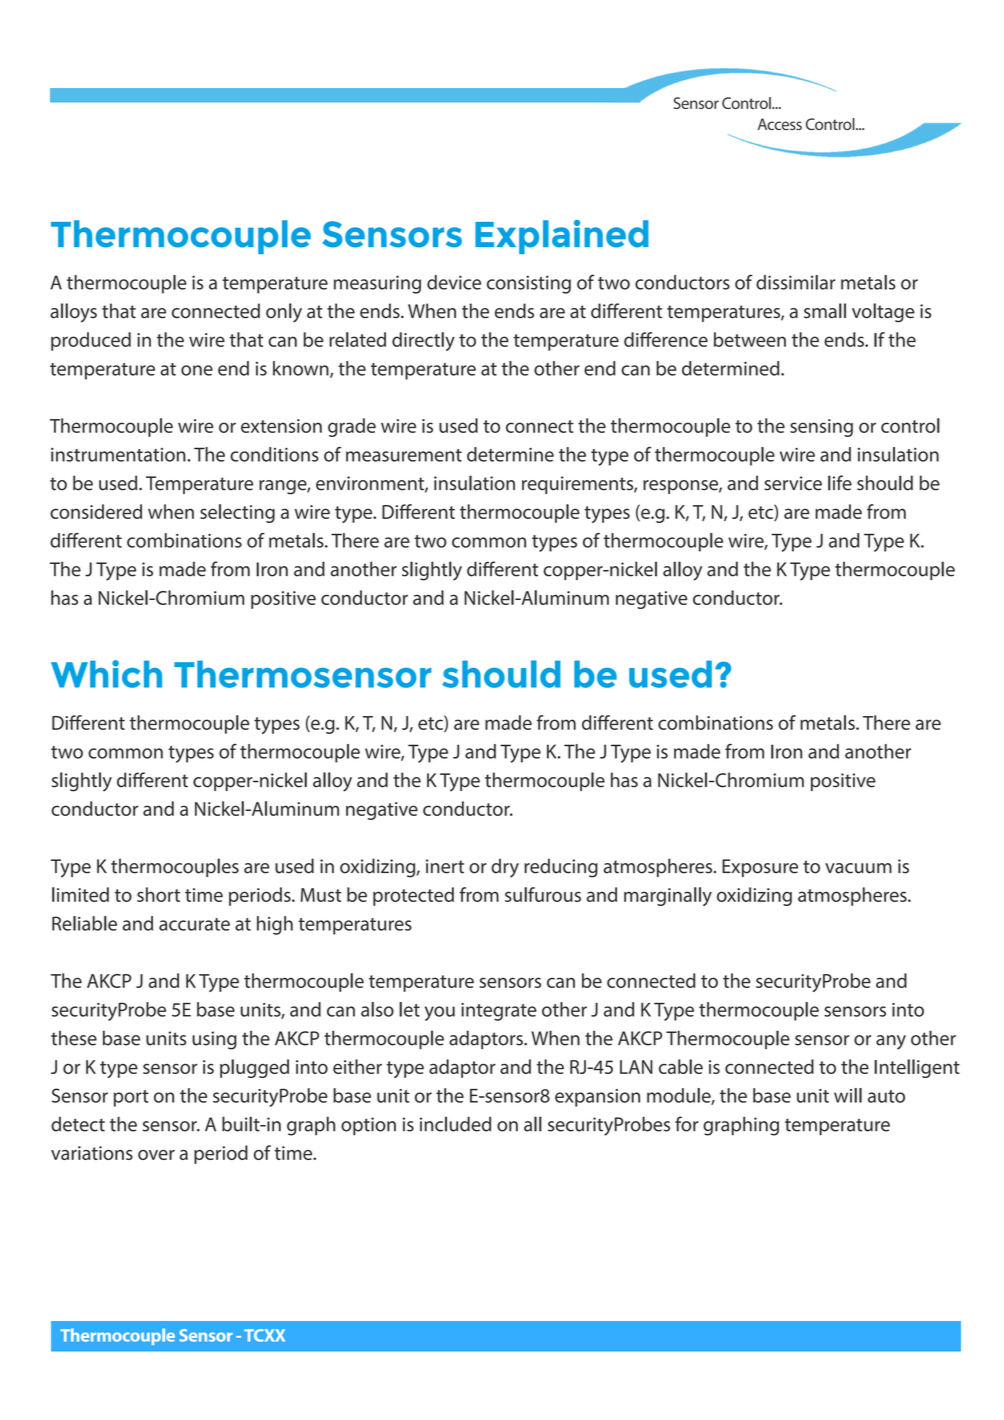 The width and height of the screenshot is (1004, 1420). What do you see at coordinates (780, 124) in the screenshot?
I see `Access` at bounding box center [780, 124].
